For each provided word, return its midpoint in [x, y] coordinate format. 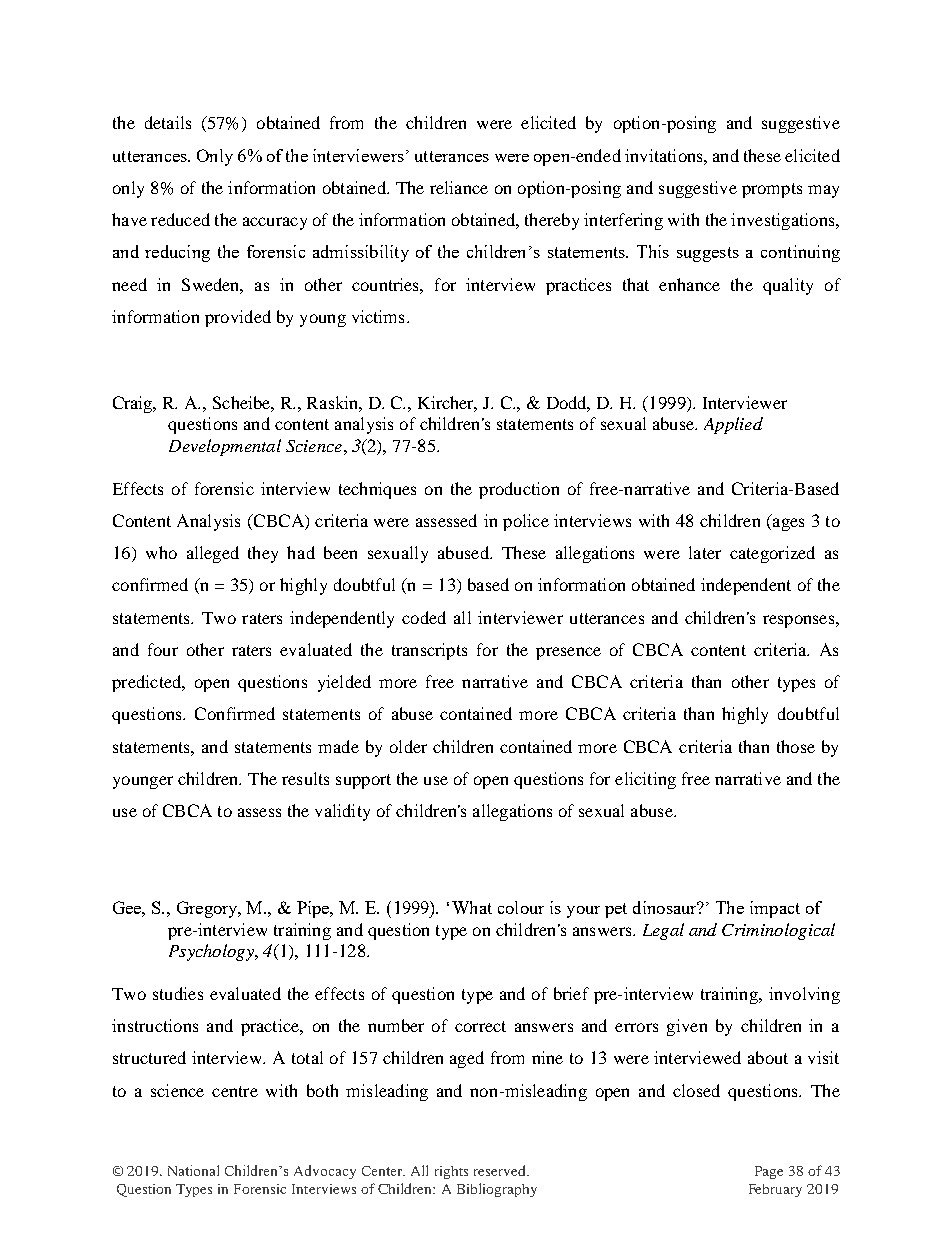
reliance [459, 187]
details [168, 122]
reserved [501, 1170]
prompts [772, 190]
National [193, 1170]
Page [769, 1172]
